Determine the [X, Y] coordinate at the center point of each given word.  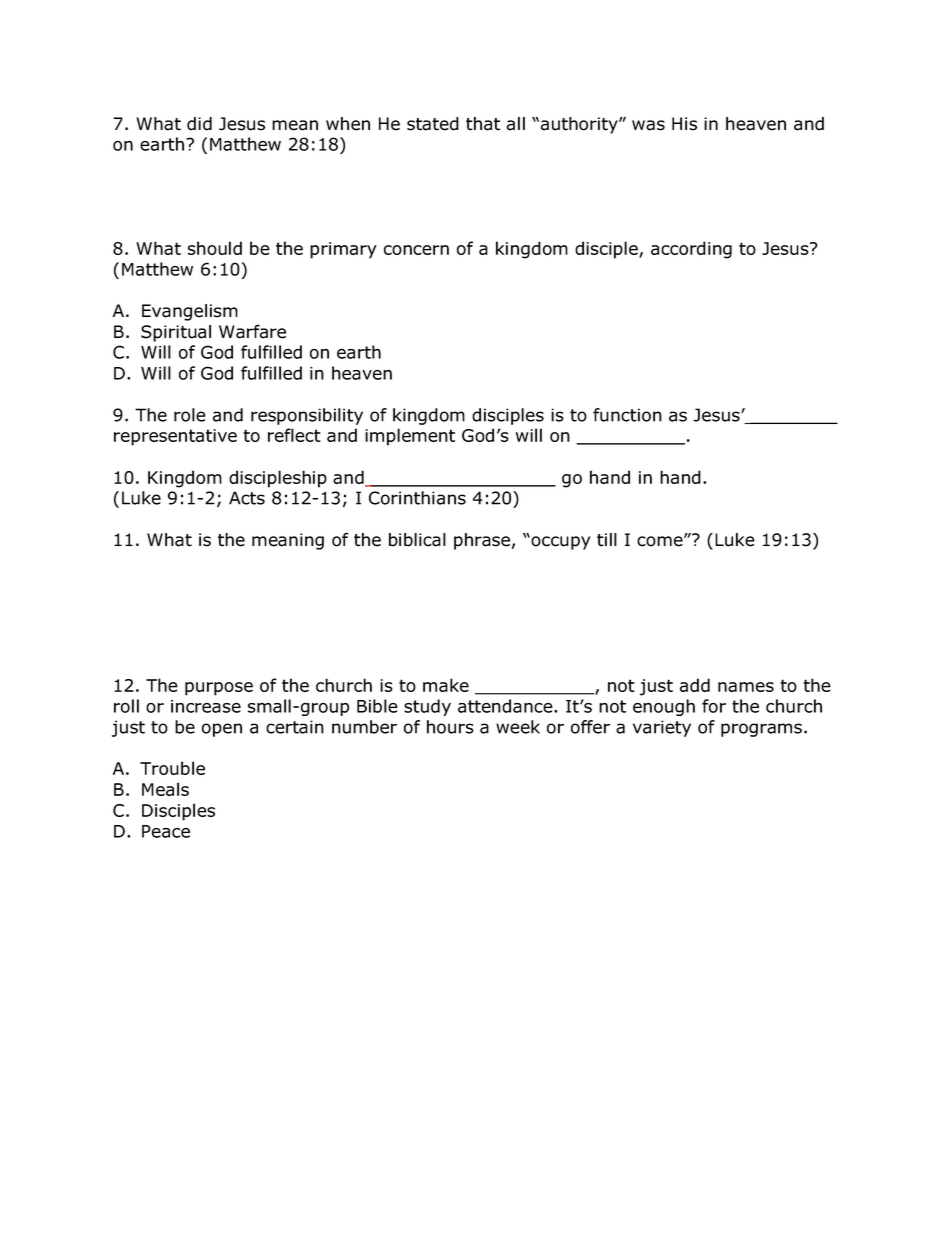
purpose [219, 689]
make [446, 685]
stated [433, 124]
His [684, 124]
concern [416, 250]
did [199, 124]
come [661, 541]
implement [410, 437]
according [691, 250]
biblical [417, 540]
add [695, 685]
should [215, 248]
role [190, 415]
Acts [247, 498]
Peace [166, 831]
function [627, 415]
